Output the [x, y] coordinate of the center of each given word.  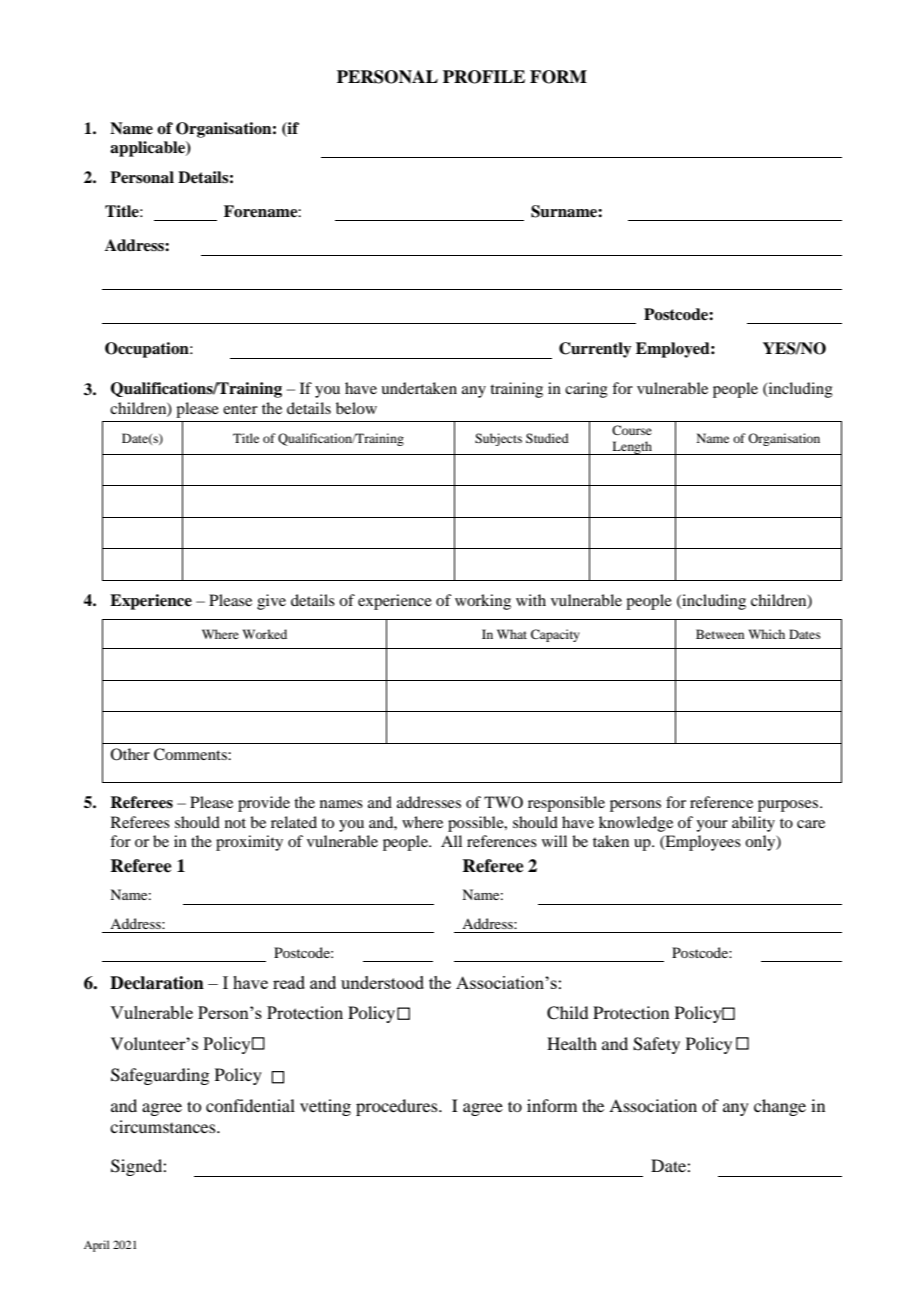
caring [586, 390]
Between [720, 634]
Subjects [498, 439]
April [96, 1246]
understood [382, 982]
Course [632, 430]
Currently [595, 350]
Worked [265, 634]
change [780, 1107]
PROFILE [484, 77]
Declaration [157, 983]
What [512, 634]
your [712, 826]
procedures [398, 1107]
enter [240, 409]
